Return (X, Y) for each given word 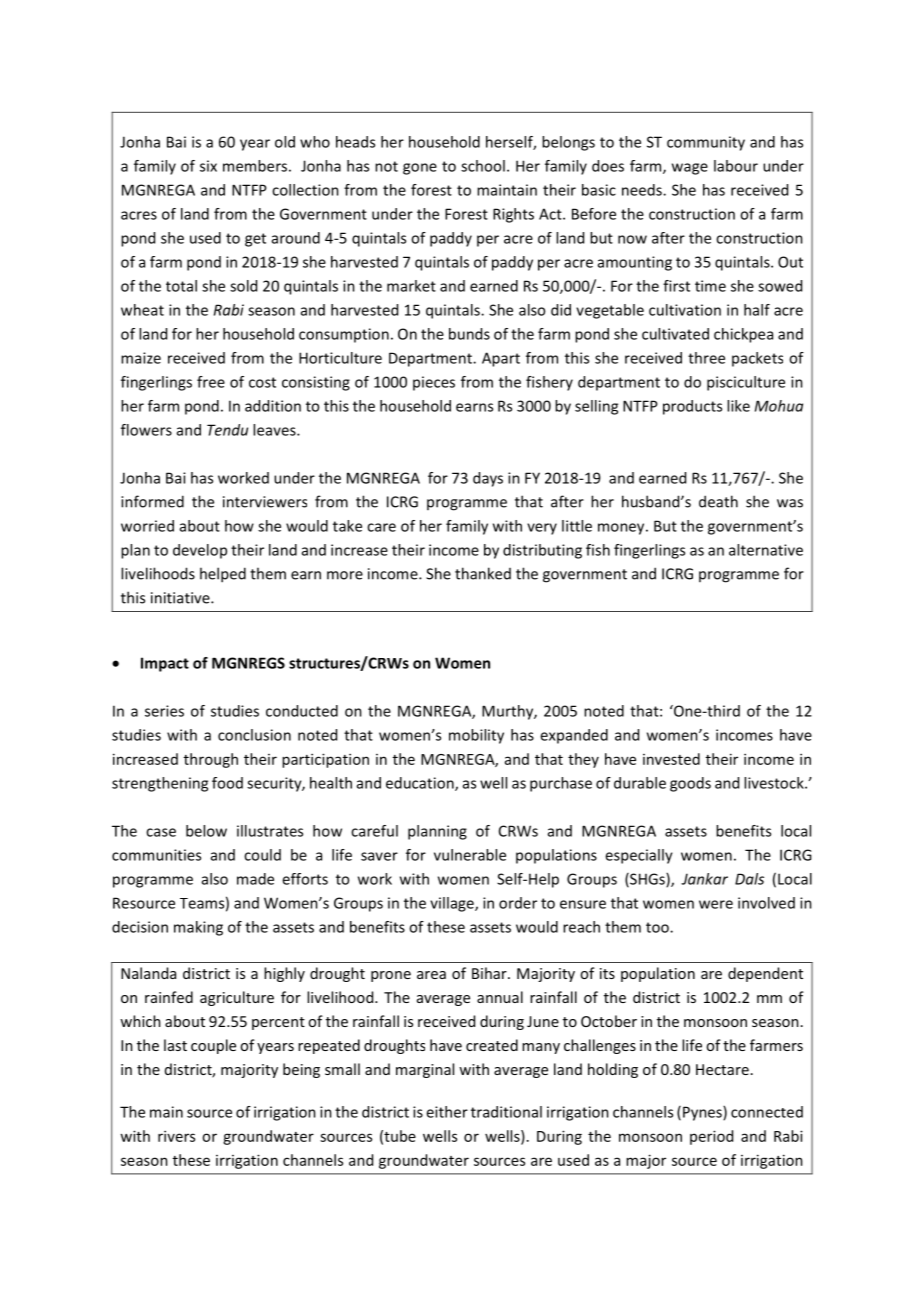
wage (690, 169)
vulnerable (470, 855)
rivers (176, 1136)
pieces (434, 383)
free (211, 382)
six (208, 166)
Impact (165, 664)
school (483, 166)
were (716, 904)
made (255, 879)
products (692, 407)
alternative (766, 550)
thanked (483, 573)
